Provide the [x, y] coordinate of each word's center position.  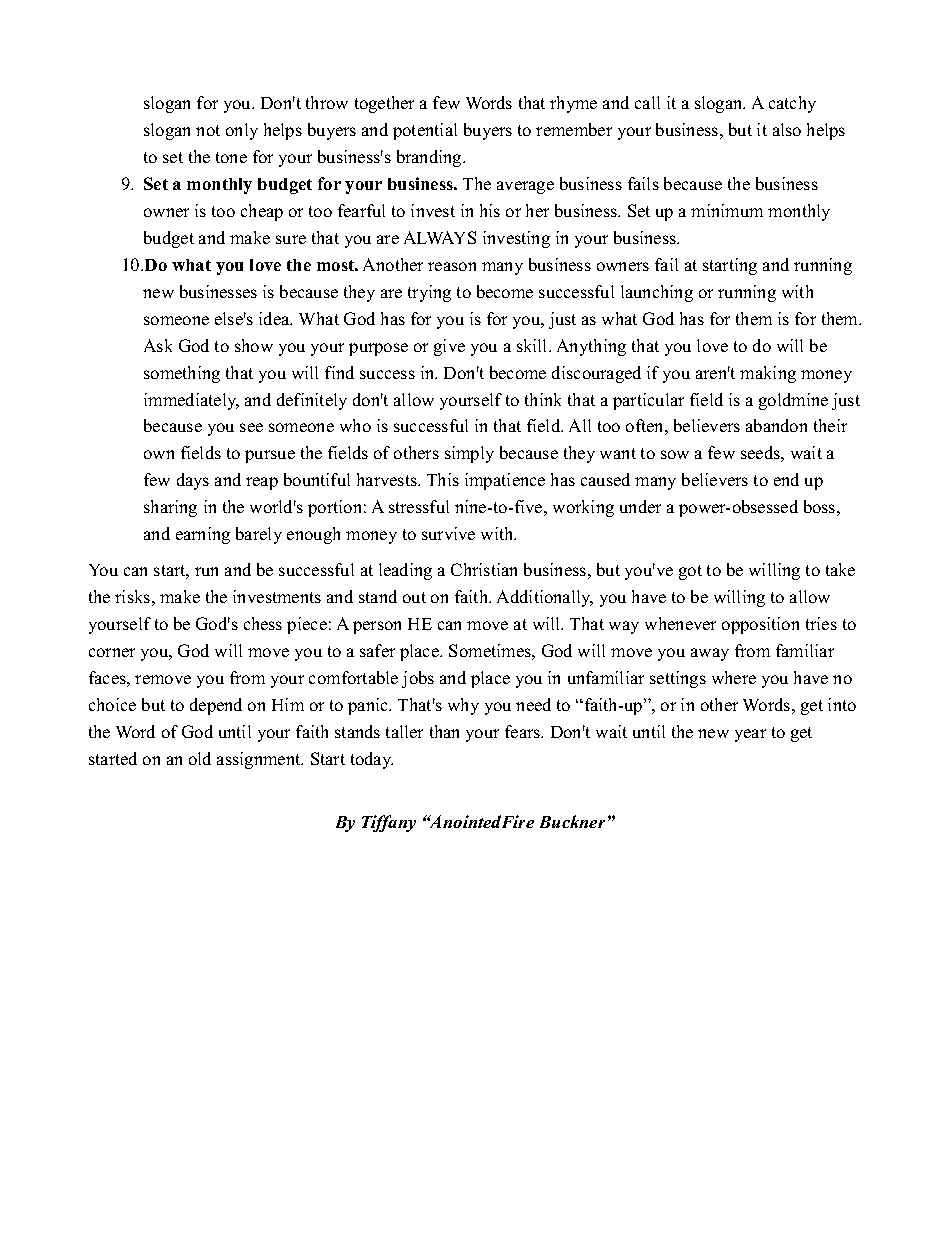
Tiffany [389, 823]
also [787, 129]
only [242, 131]
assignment [260, 760]
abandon [776, 425]
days [193, 481]
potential [425, 131]
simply [469, 454]
